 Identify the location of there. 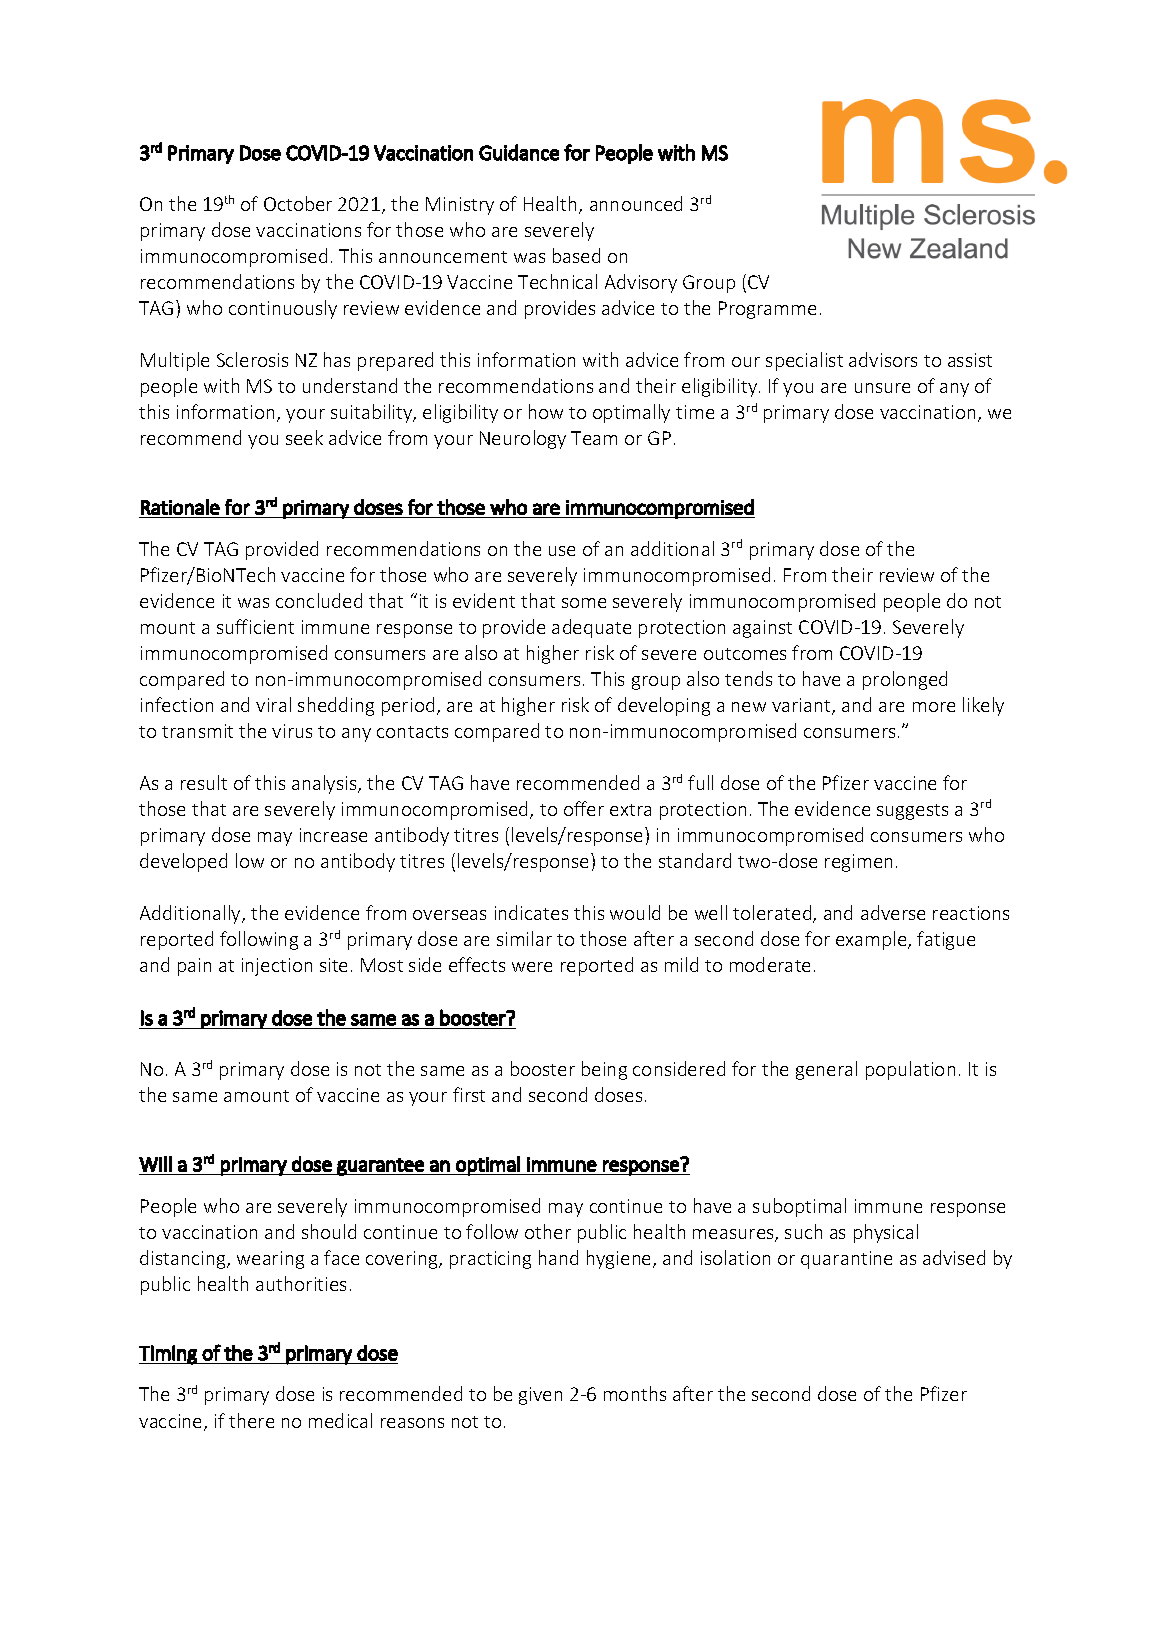
(251, 1420).
